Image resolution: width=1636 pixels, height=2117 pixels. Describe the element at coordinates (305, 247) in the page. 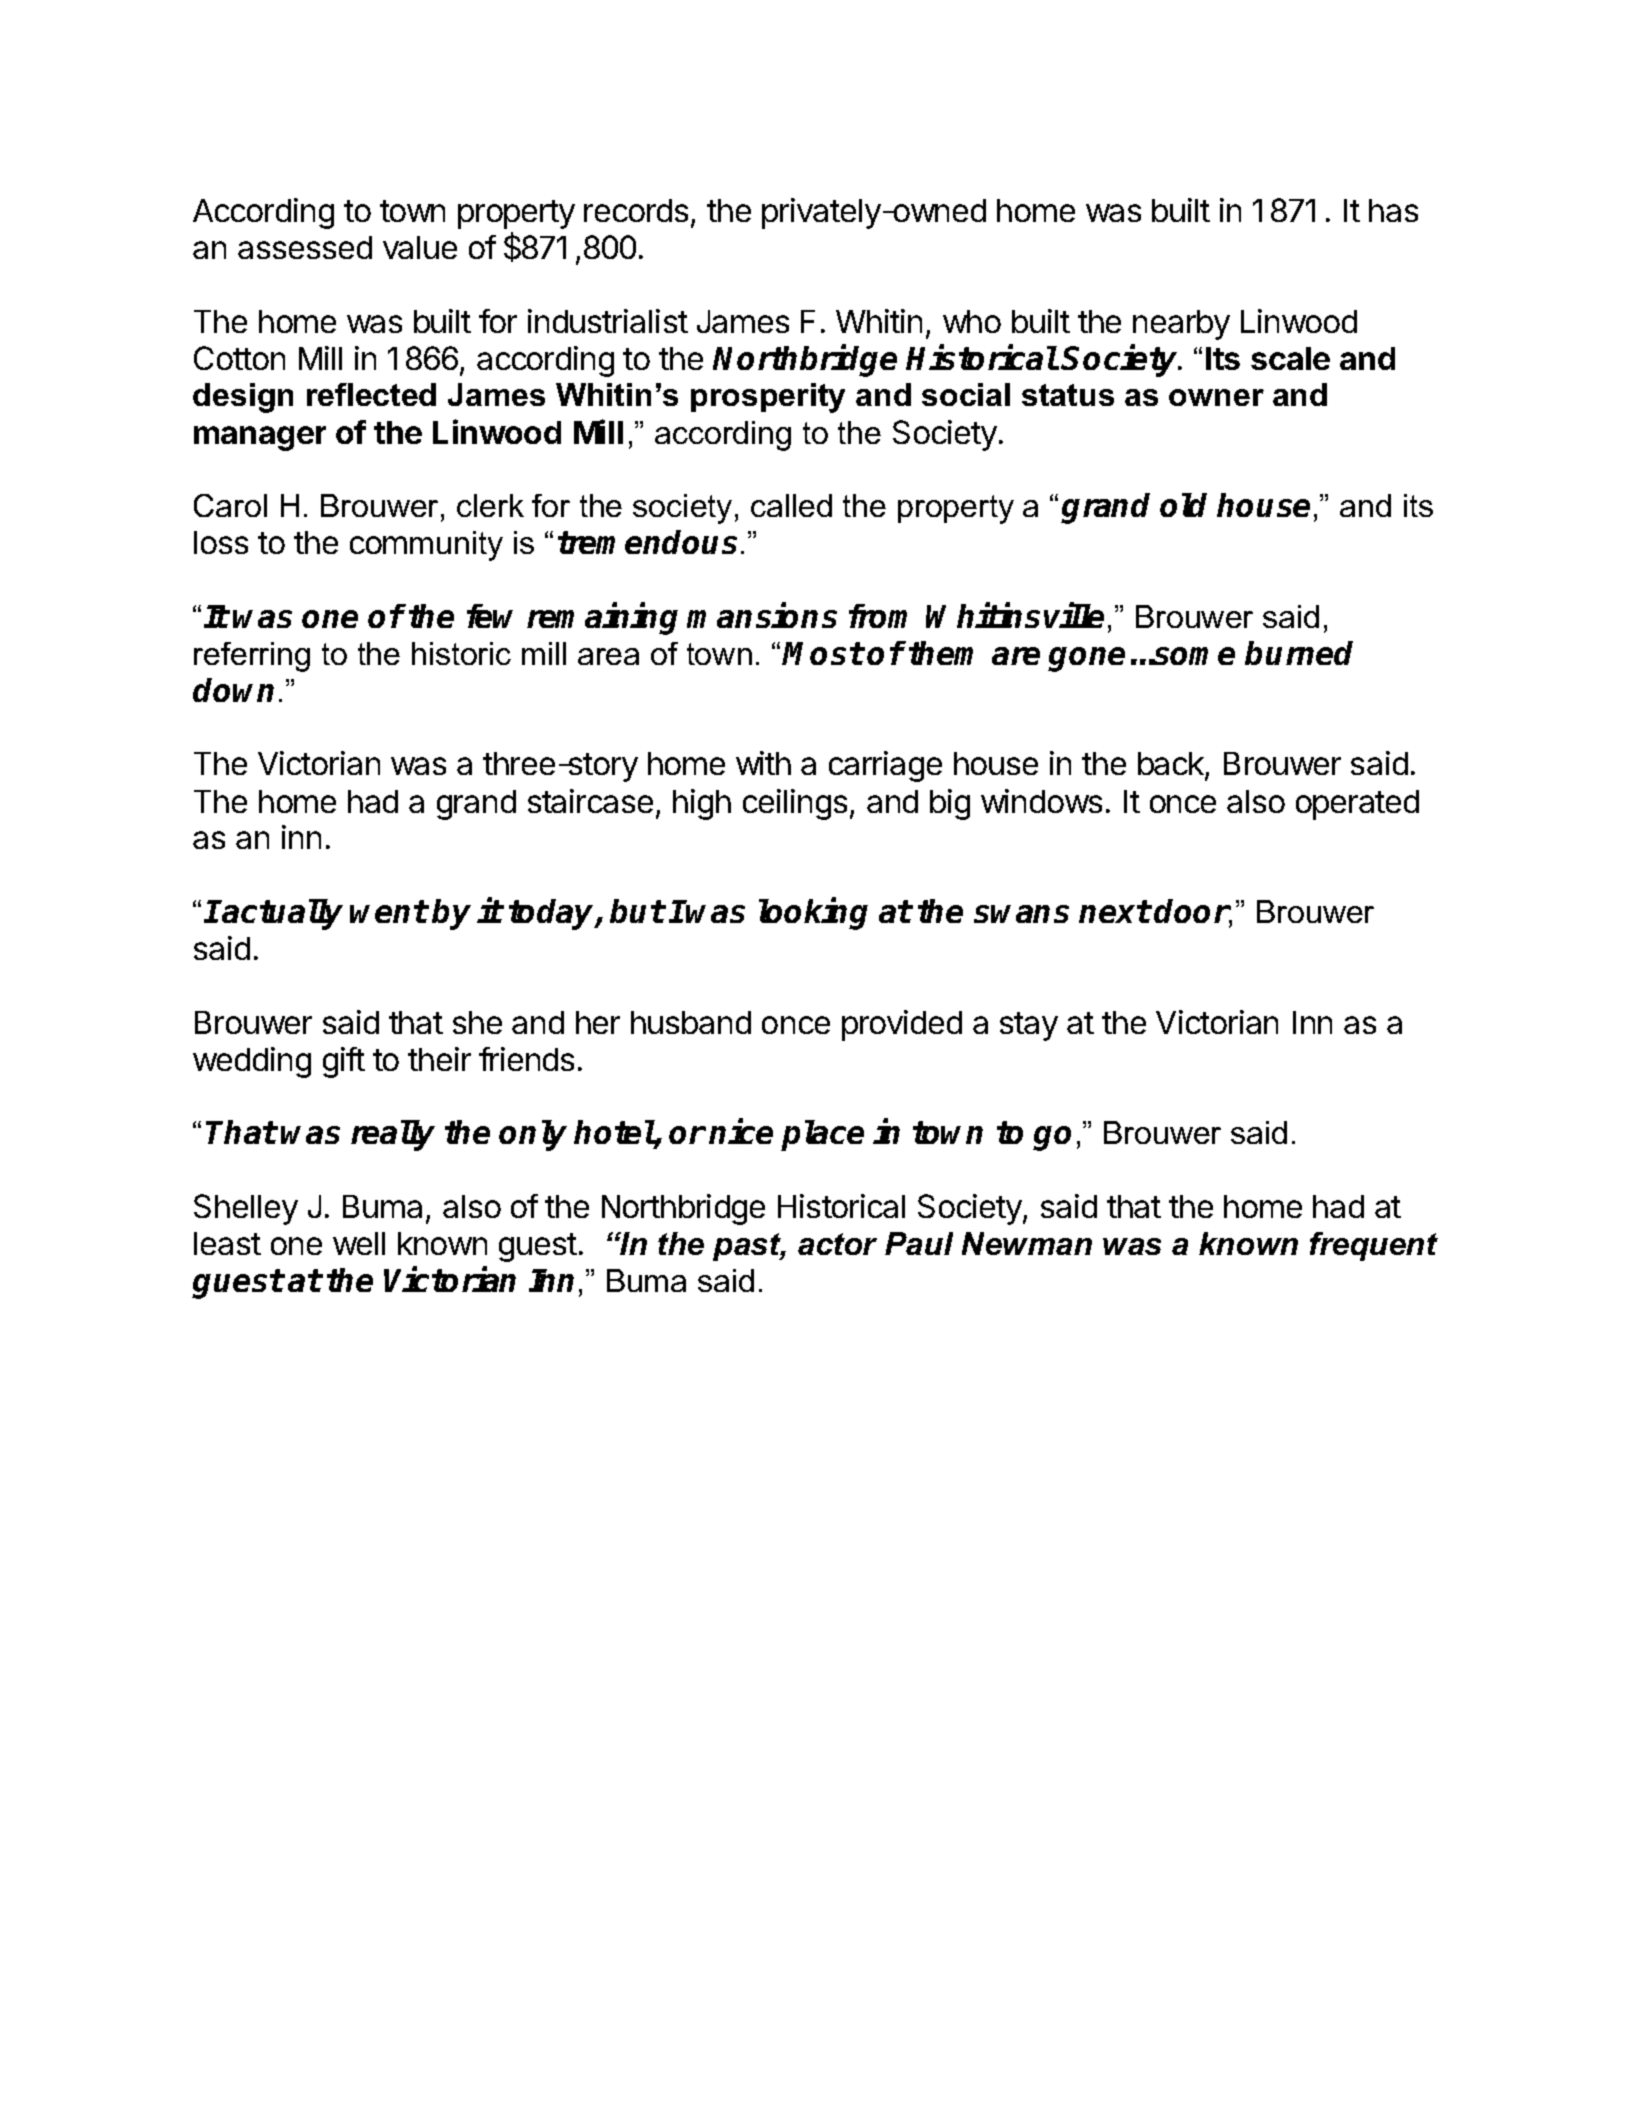

I see `assessed` at that location.
